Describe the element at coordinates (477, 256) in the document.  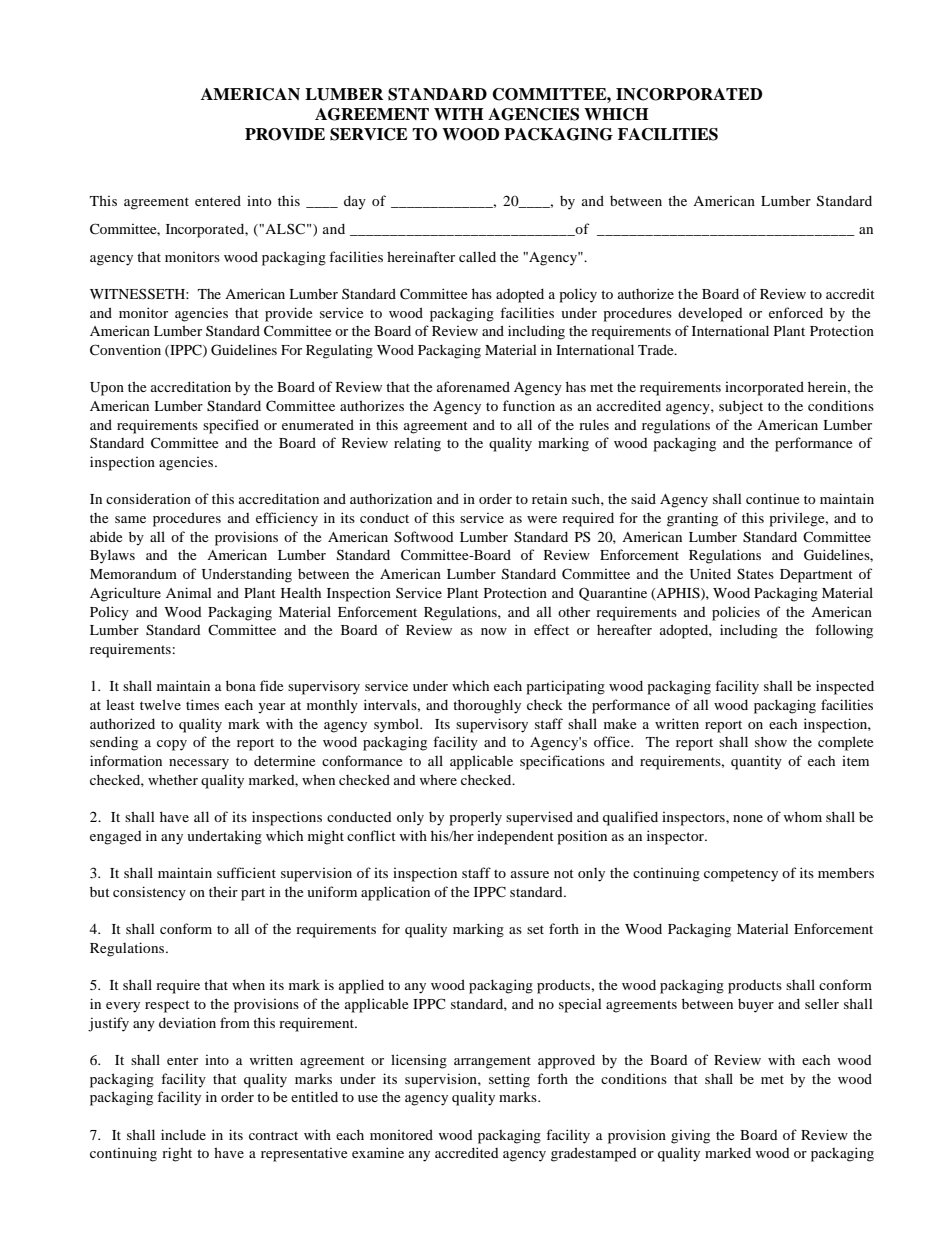
I see `called` at that location.
